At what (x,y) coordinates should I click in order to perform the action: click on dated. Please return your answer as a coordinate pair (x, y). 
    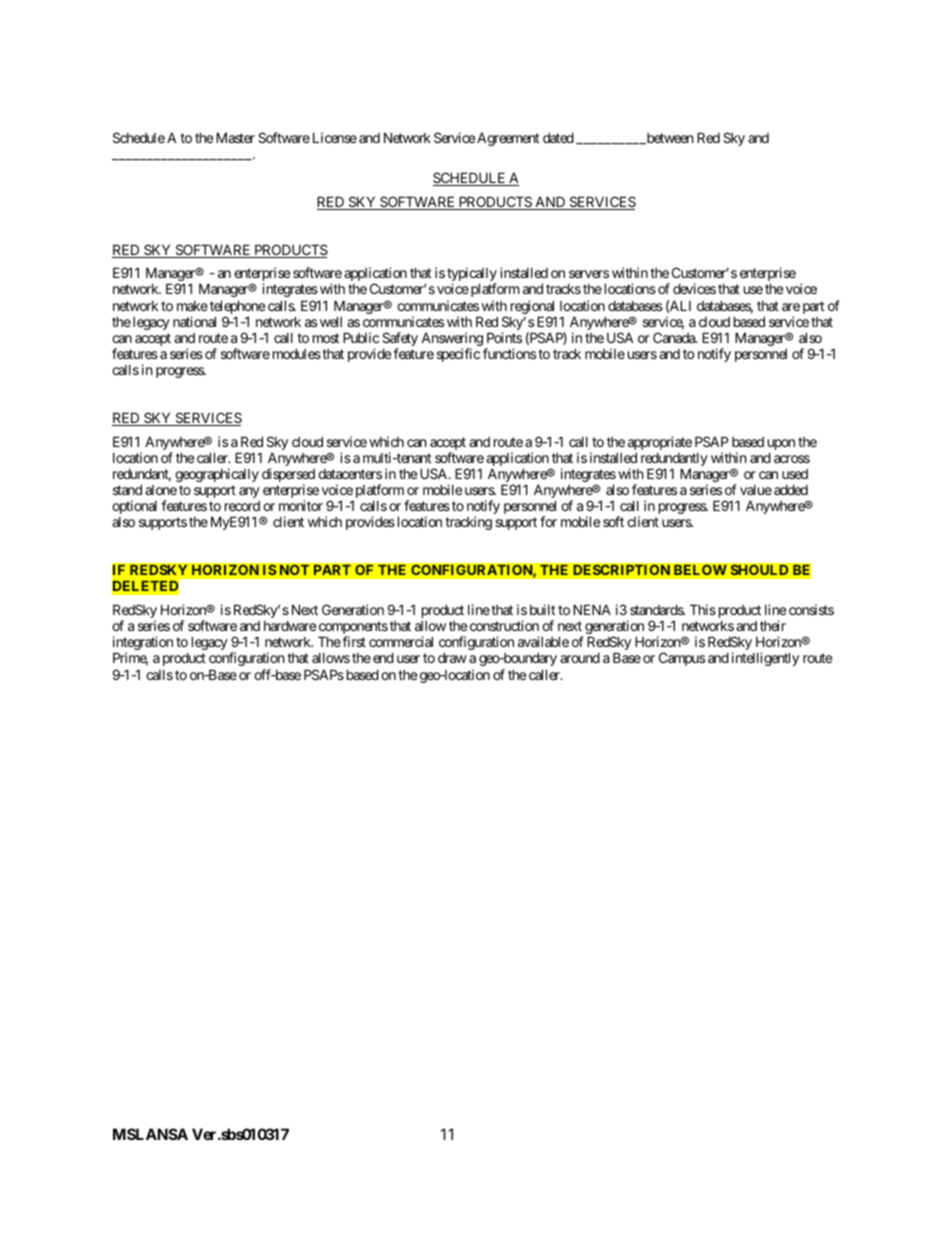
    Looking at the image, I should click on (558, 137).
